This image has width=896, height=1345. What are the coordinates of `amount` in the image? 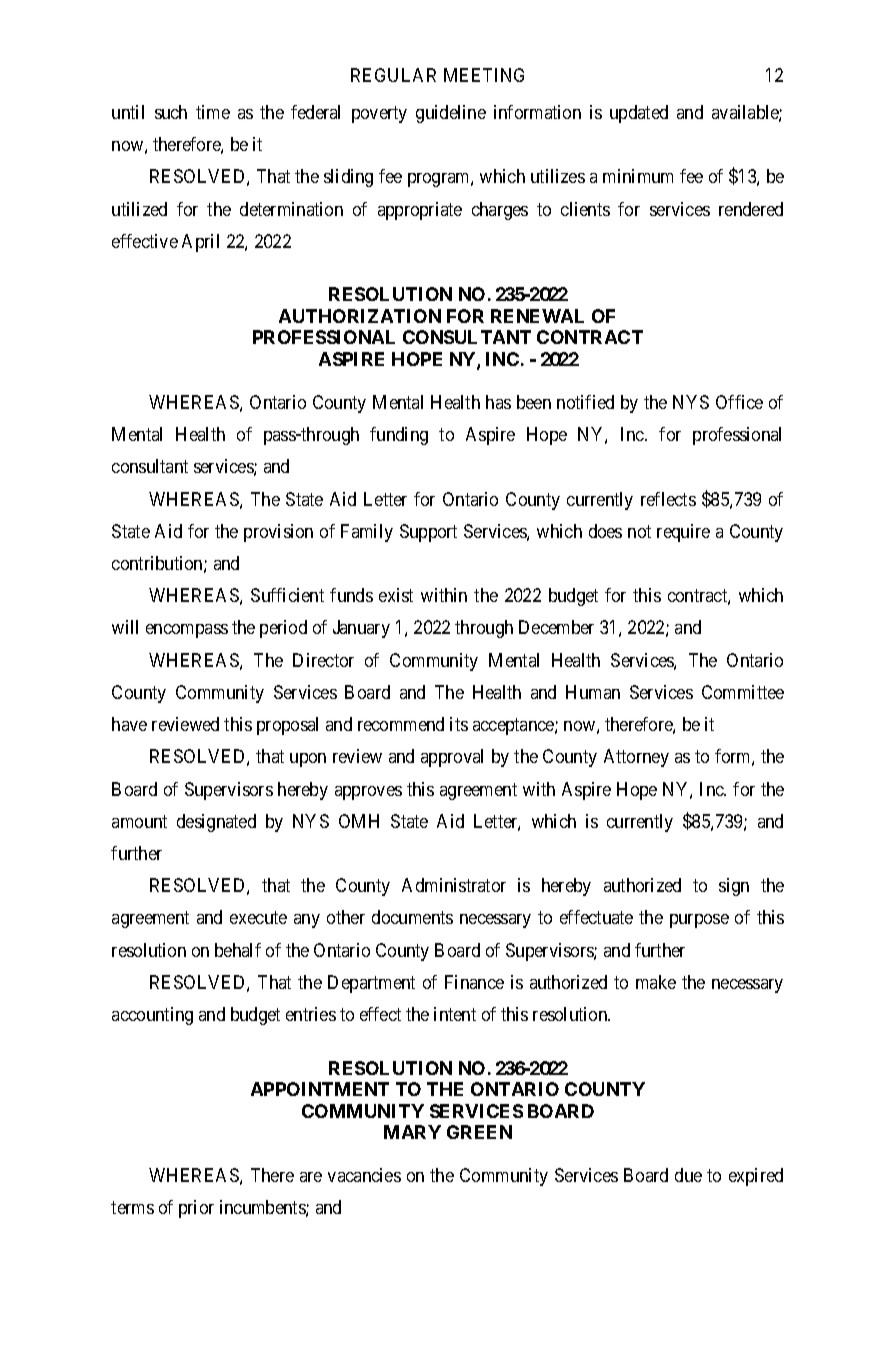 It's located at (139, 821).
